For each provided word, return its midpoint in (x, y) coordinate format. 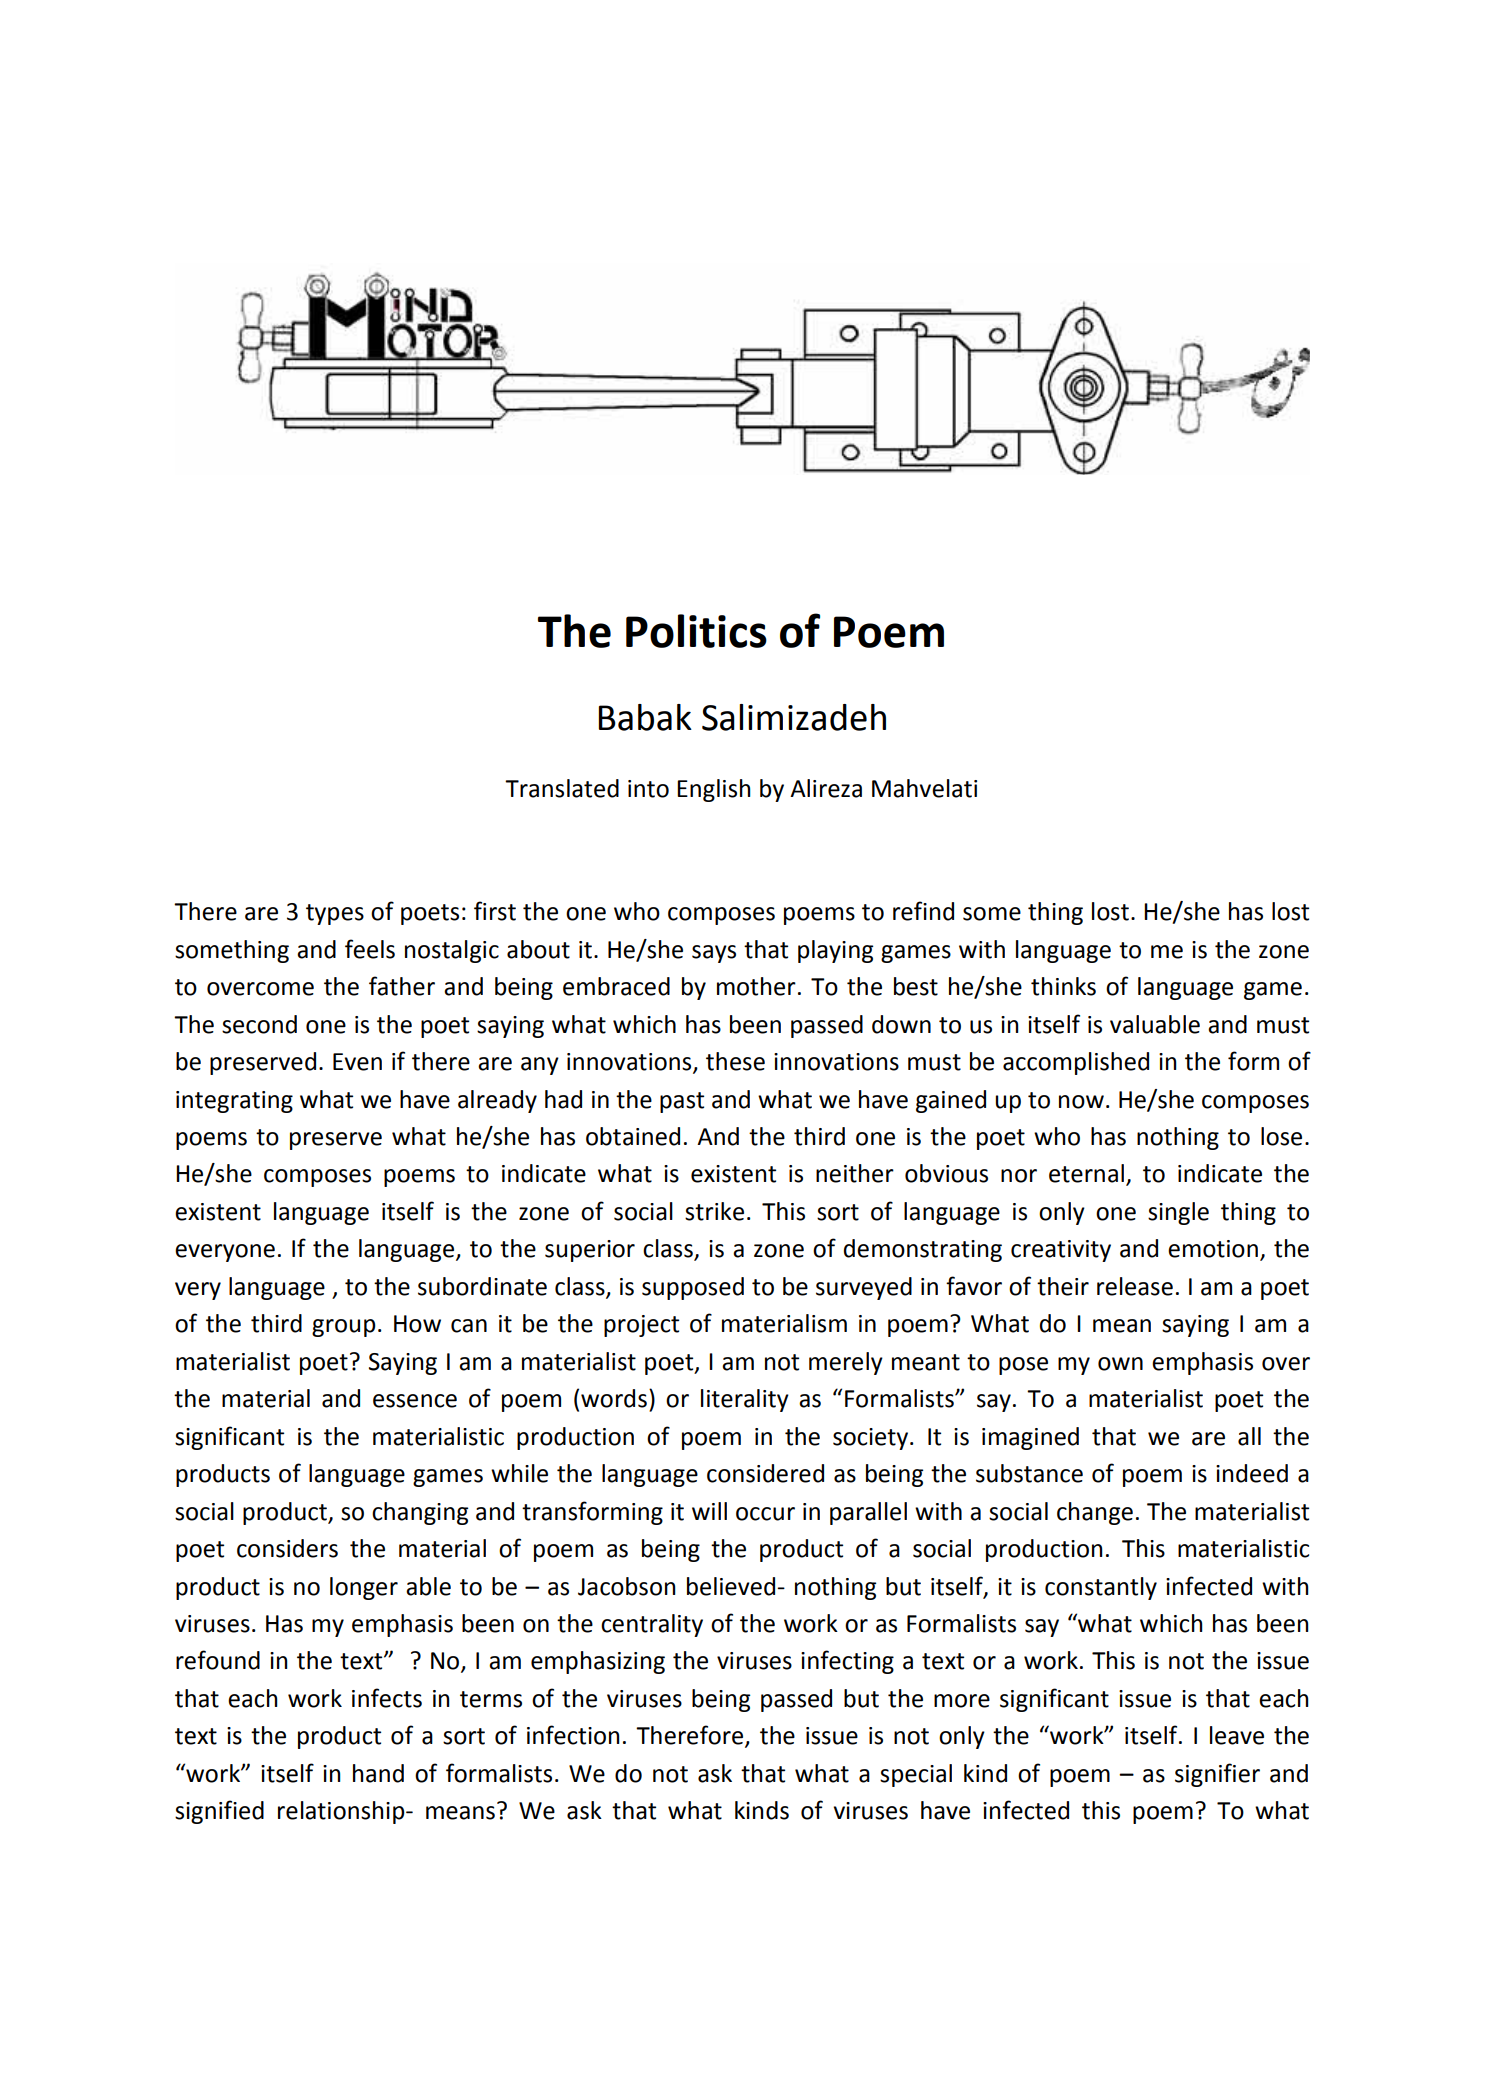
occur (765, 1514)
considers (287, 1548)
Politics (696, 631)
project (641, 1326)
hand (378, 1773)
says (714, 954)
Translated (562, 788)
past (682, 1102)
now (1081, 1102)
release (1135, 1286)
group (344, 1328)
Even (357, 1062)
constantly (1101, 1588)
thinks (1063, 986)
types (335, 914)
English (714, 790)
